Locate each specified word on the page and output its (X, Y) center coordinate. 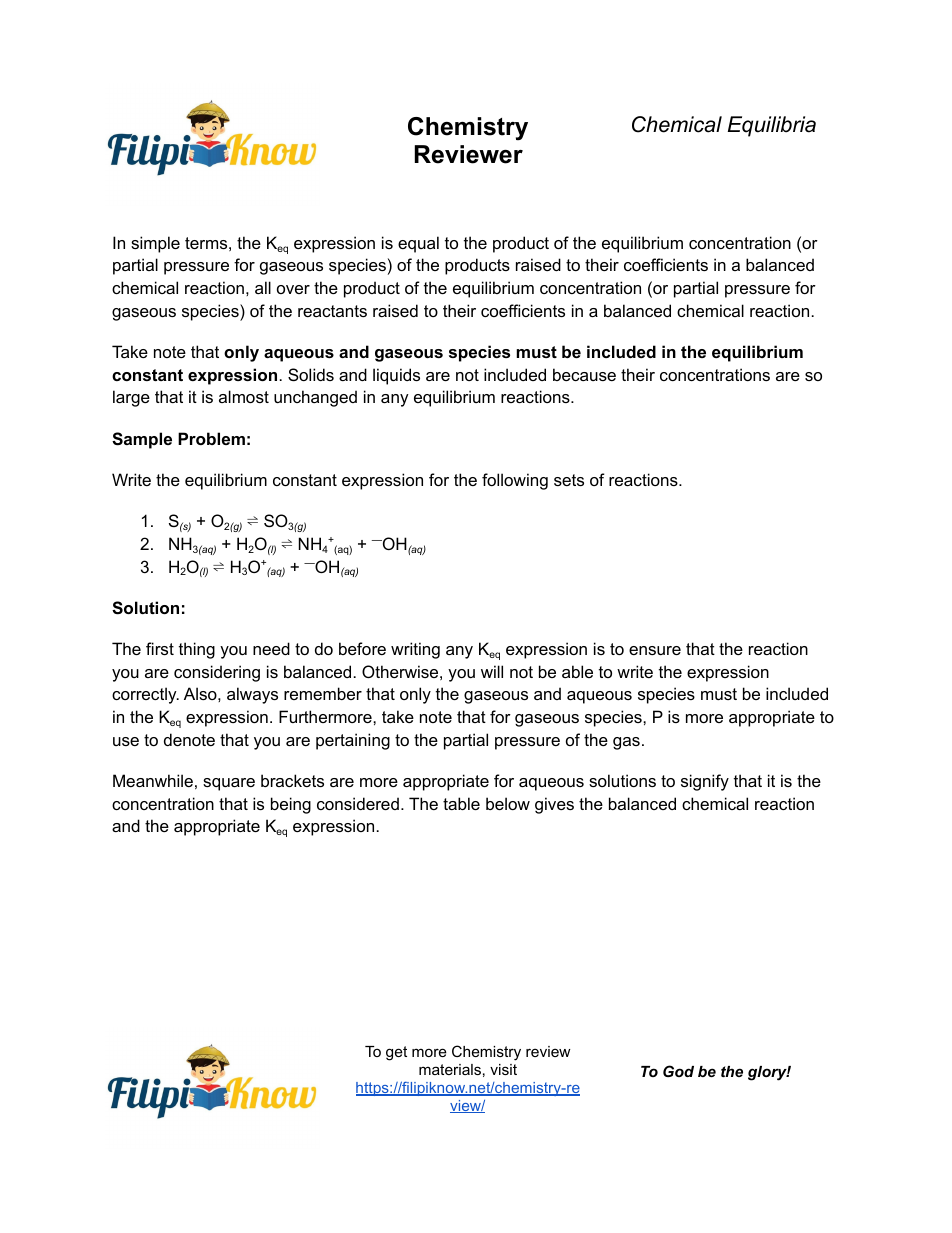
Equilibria (772, 126)
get (396, 1053)
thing (197, 650)
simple (155, 244)
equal (418, 244)
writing (415, 650)
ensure (655, 650)
